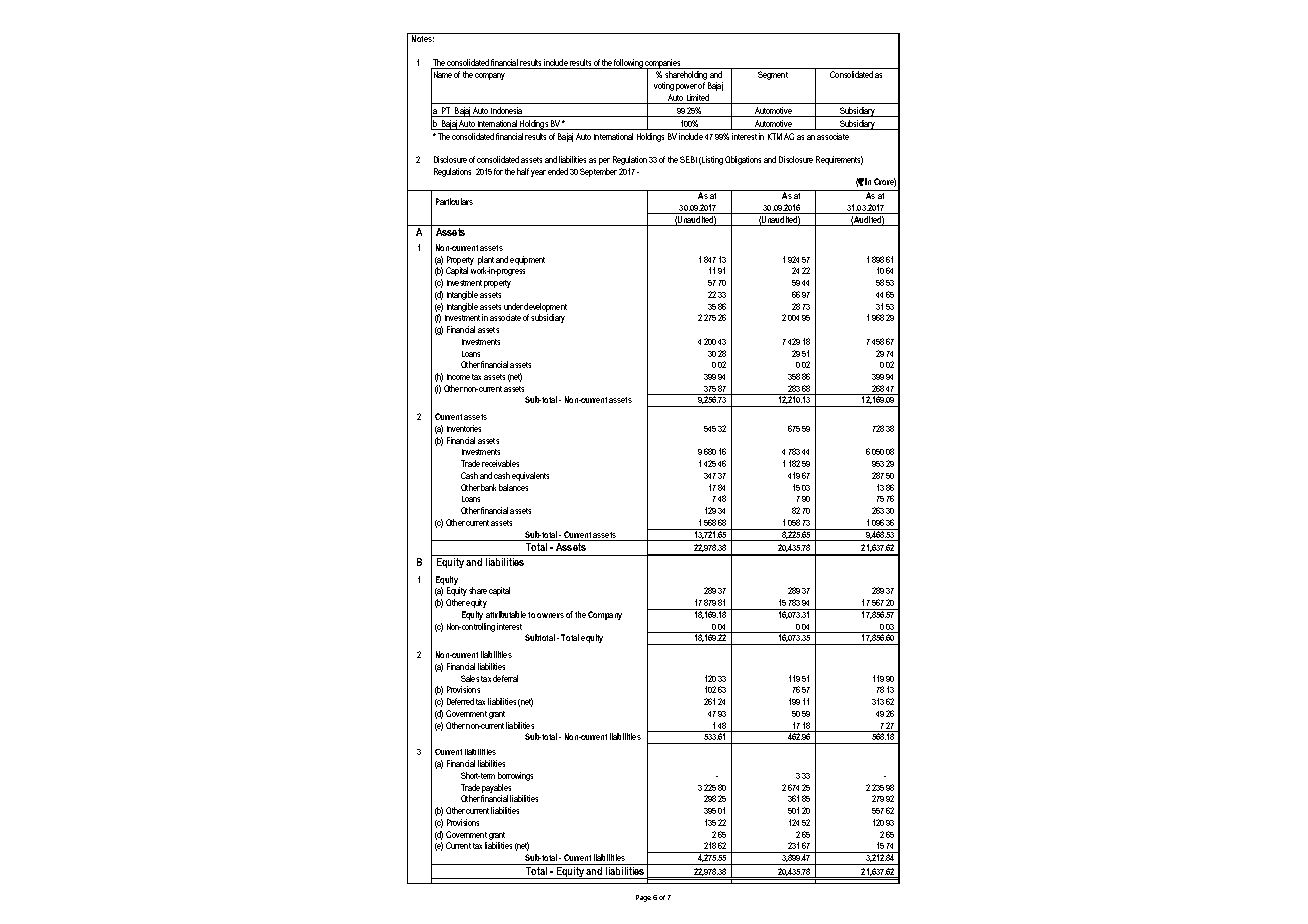 This document has height=924, width=1308. I want to click on companies, so click(663, 64).
